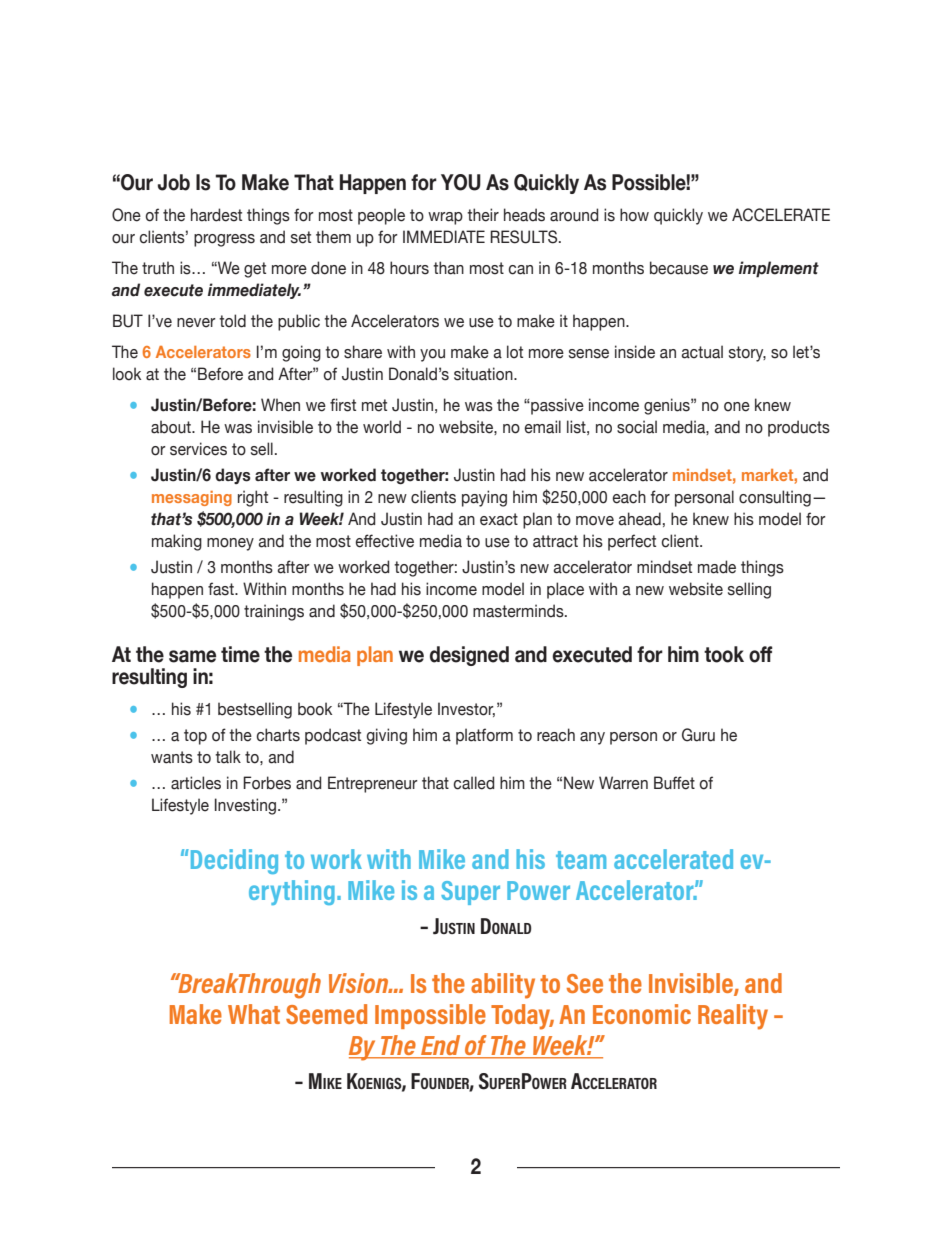 The height and width of the screenshot is (1233, 952). Describe the element at coordinates (483, 215) in the screenshot. I see `their` at that location.
